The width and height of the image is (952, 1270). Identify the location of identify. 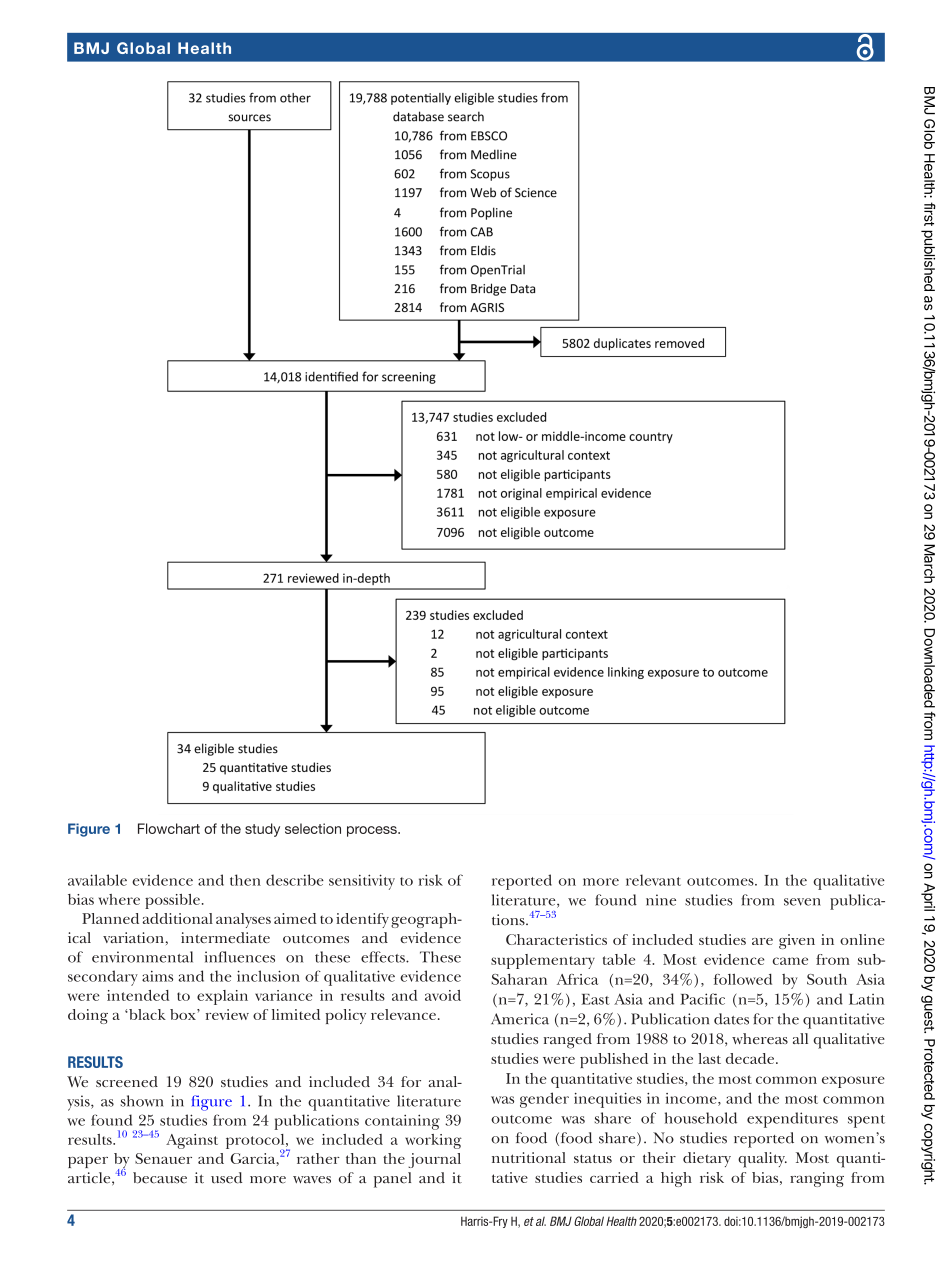
(362, 920).
